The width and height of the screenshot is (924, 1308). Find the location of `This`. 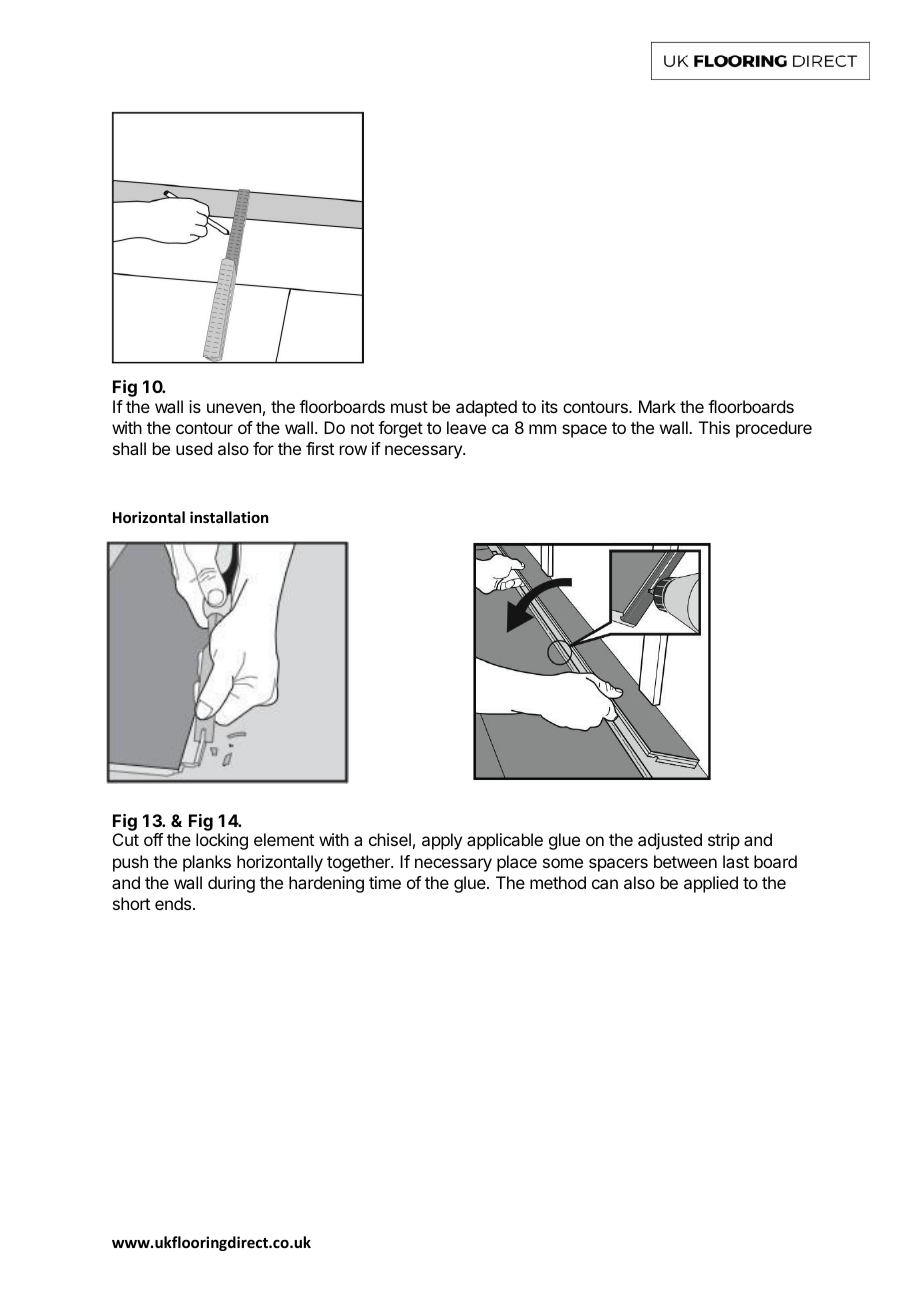

This is located at coordinates (714, 427).
